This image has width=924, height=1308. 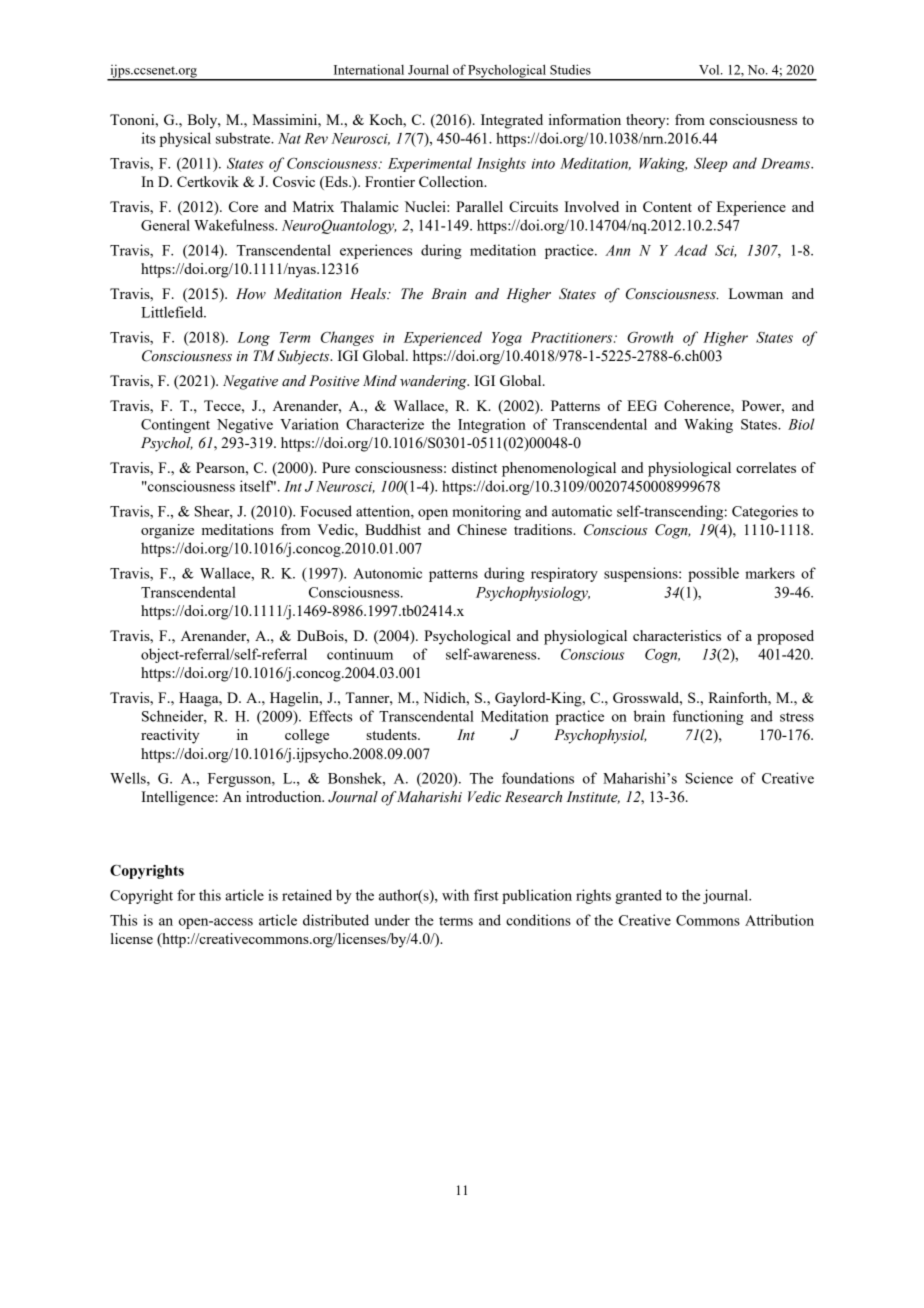 What do you see at coordinates (244, 138) in the image?
I see `substrate` at bounding box center [244, 138].
